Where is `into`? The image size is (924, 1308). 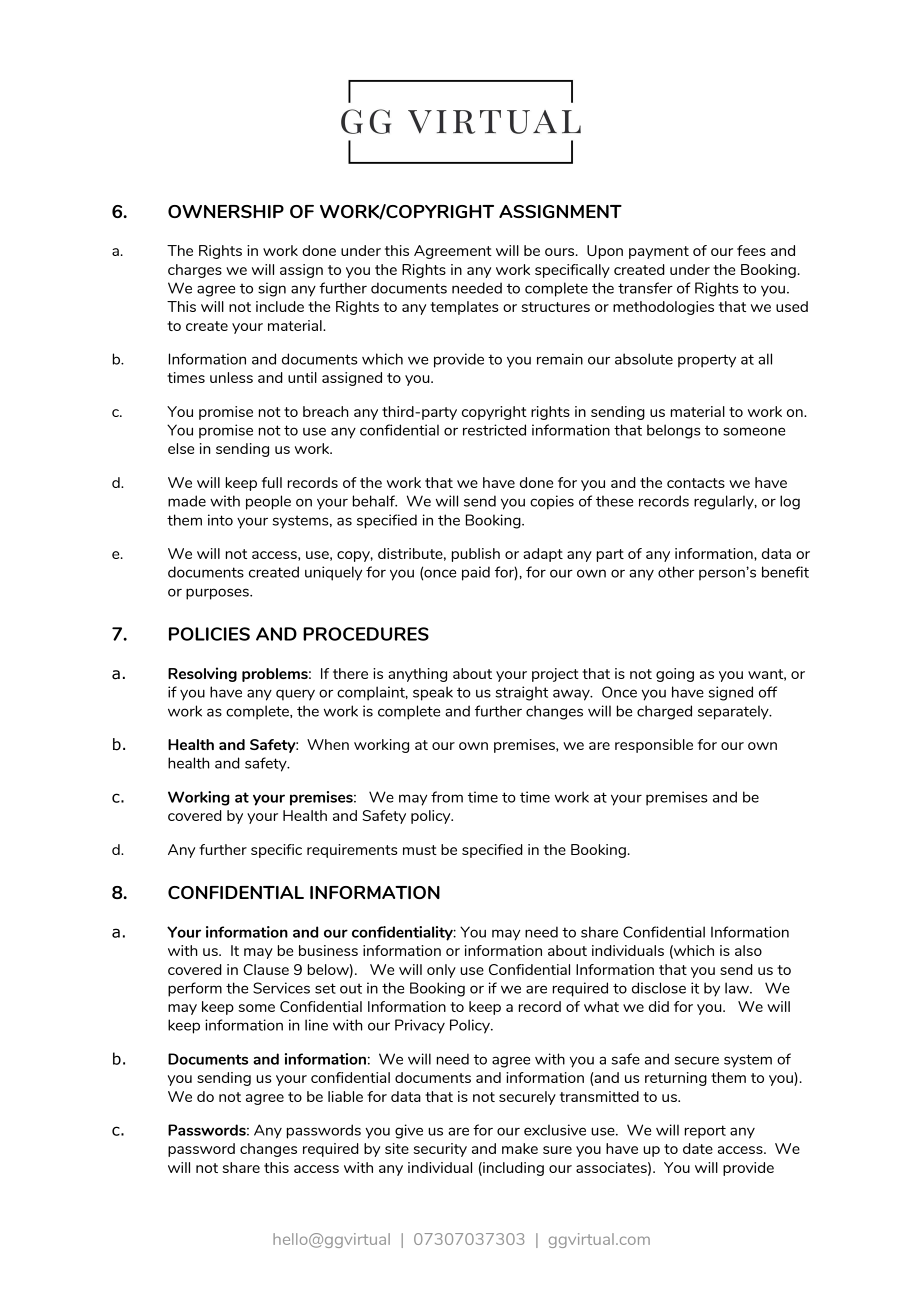 into is located at coordinates (220, 520).
